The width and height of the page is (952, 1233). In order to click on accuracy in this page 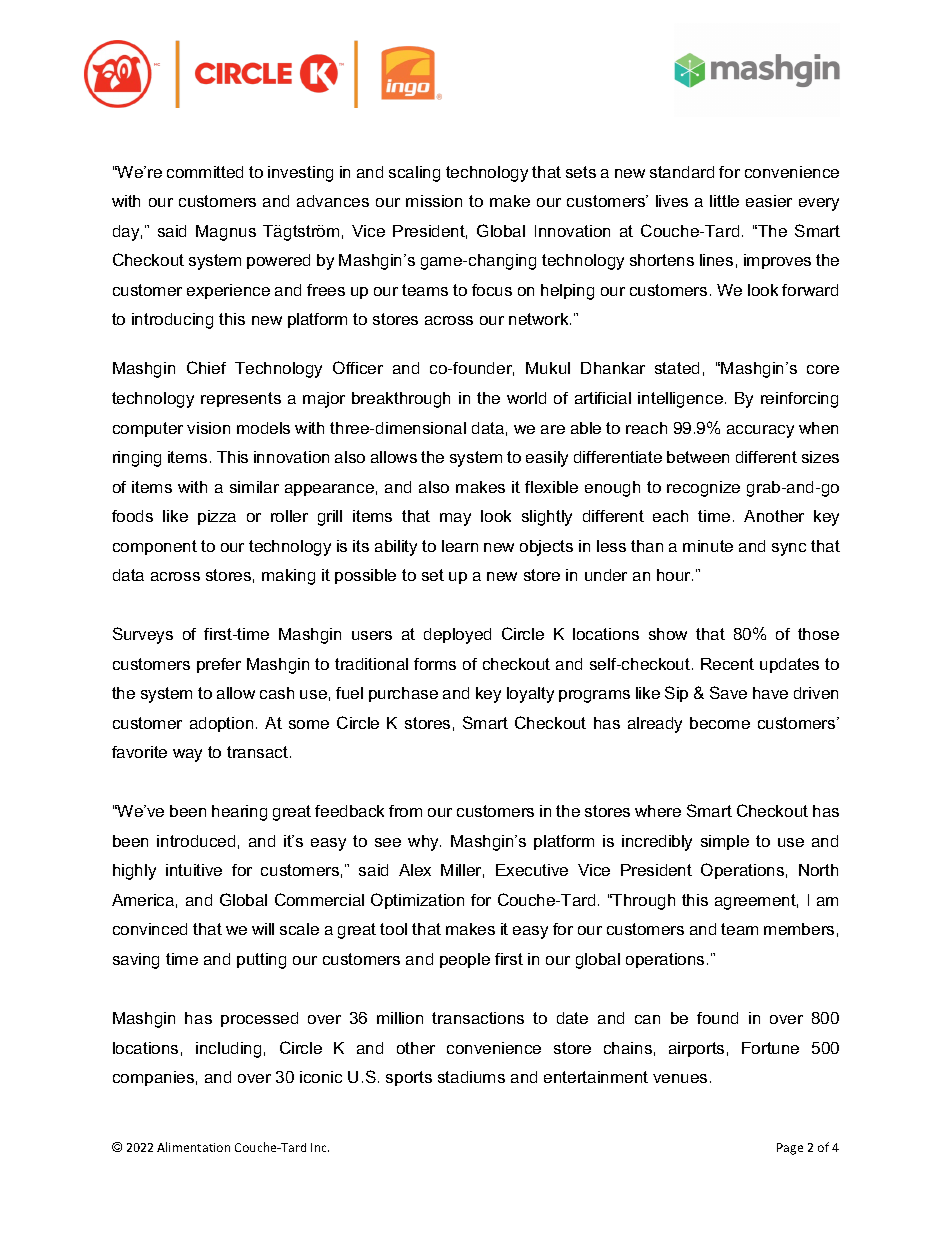, I will do `click(760, 431)`.
